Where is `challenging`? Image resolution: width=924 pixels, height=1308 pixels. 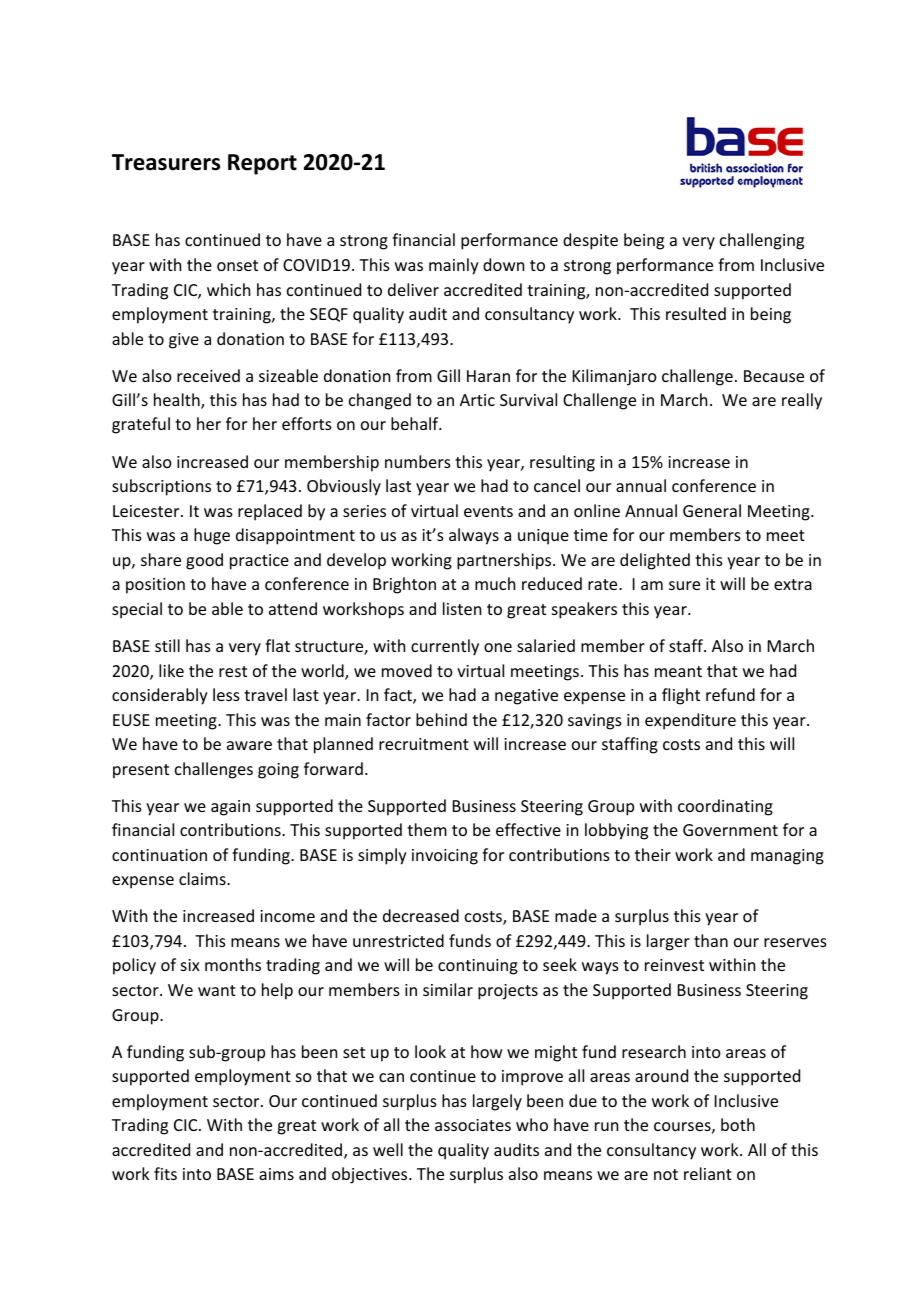
challenging is located at coordinates (762, 241).
